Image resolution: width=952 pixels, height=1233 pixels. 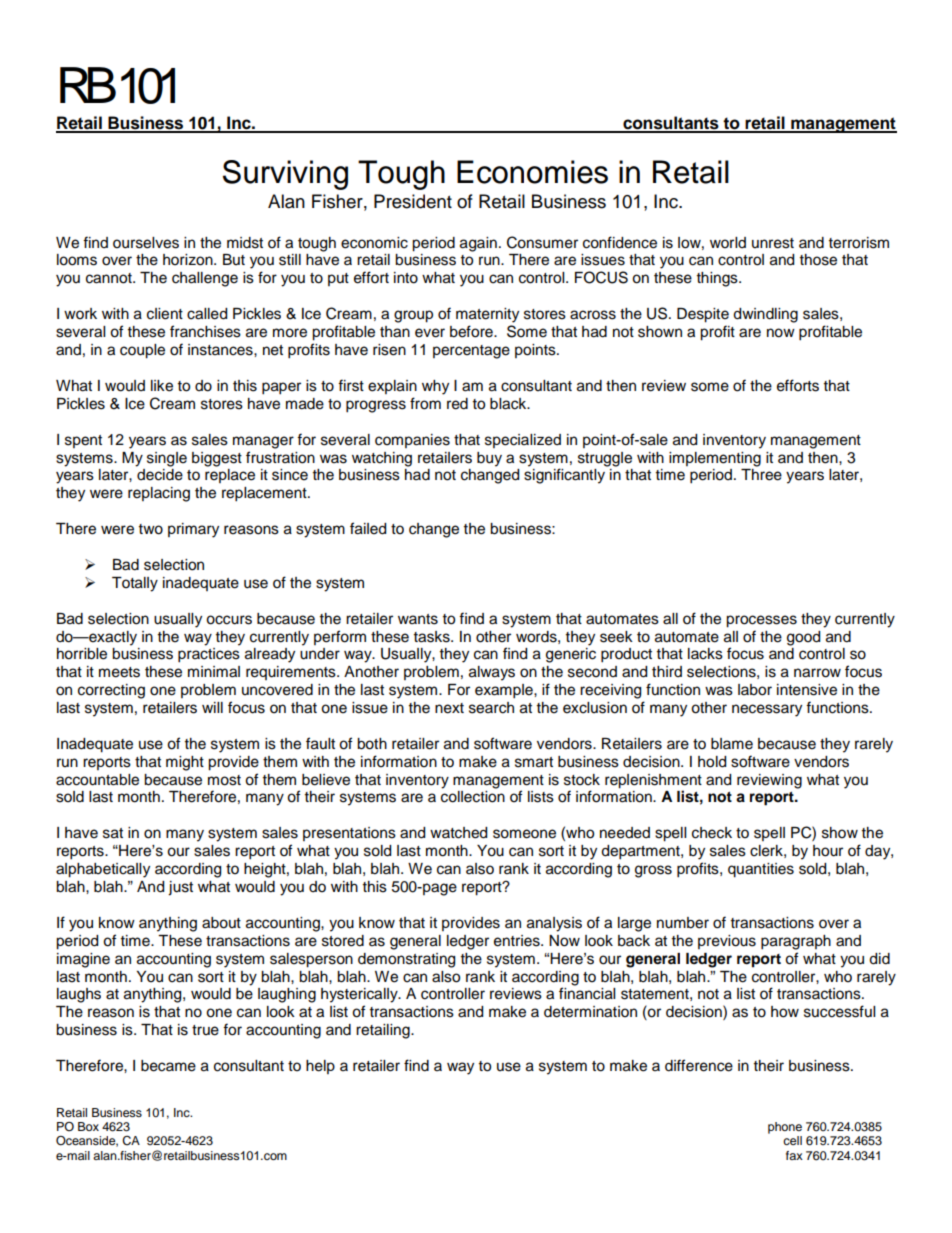 What do you see at coordinates (413, 201) in the image?
I see `President` at bounding box center [413, 201].
